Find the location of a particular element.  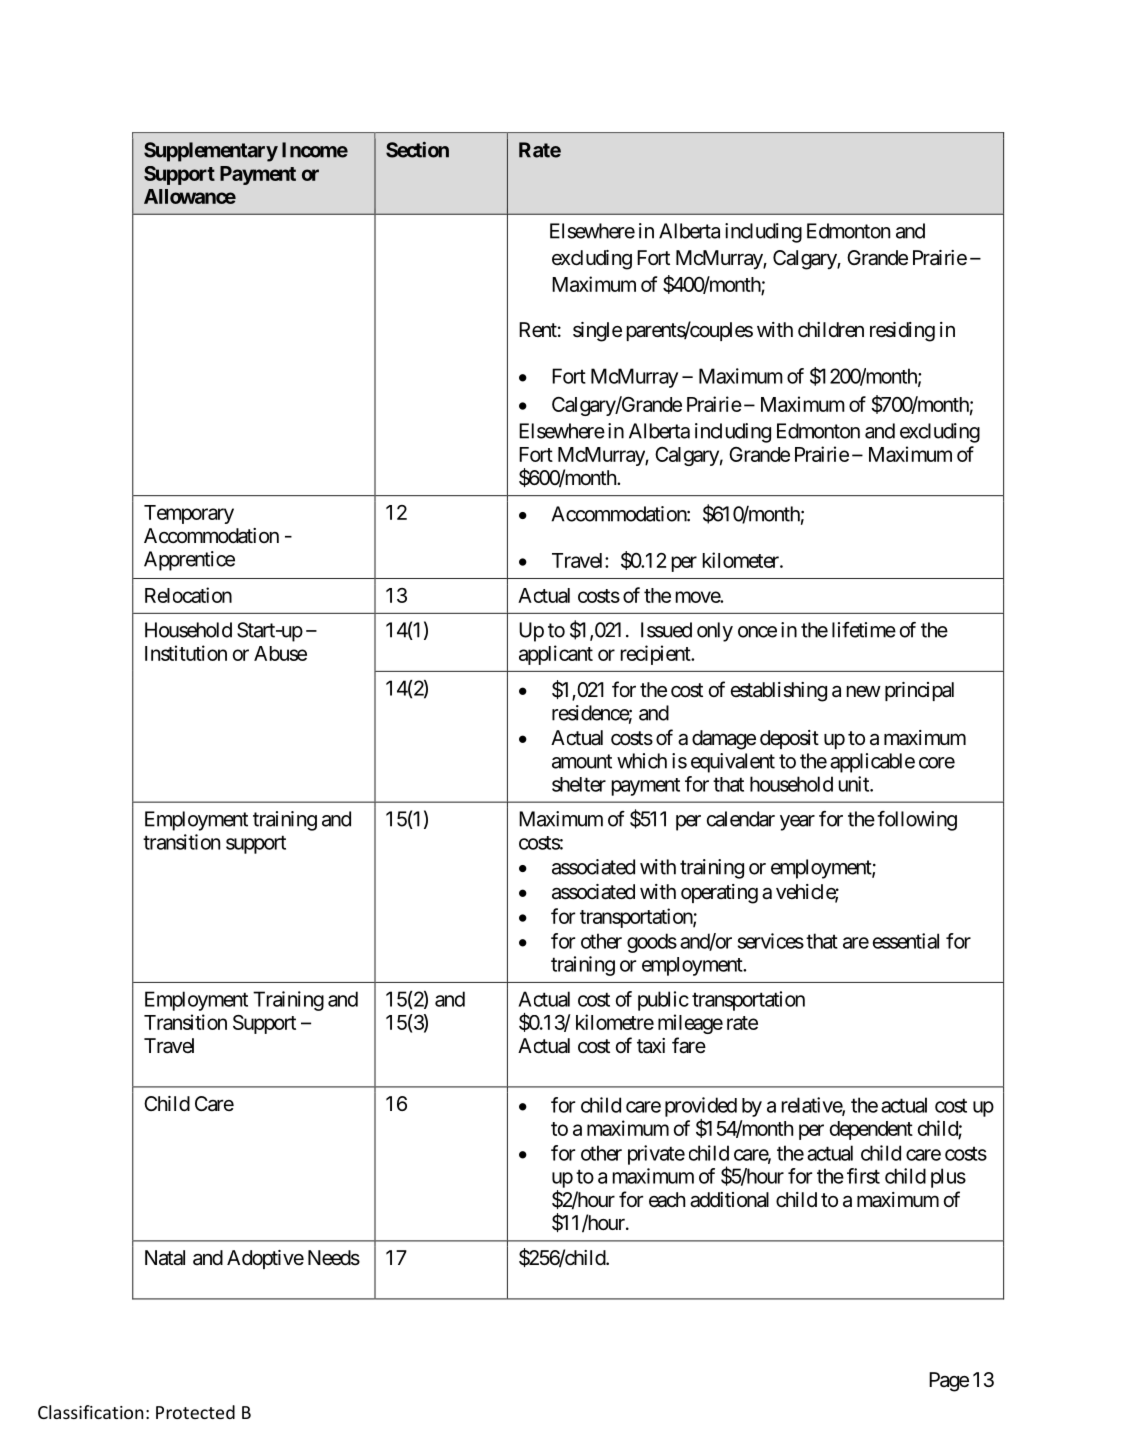

lifetime is located at coordinates (864, 630).
